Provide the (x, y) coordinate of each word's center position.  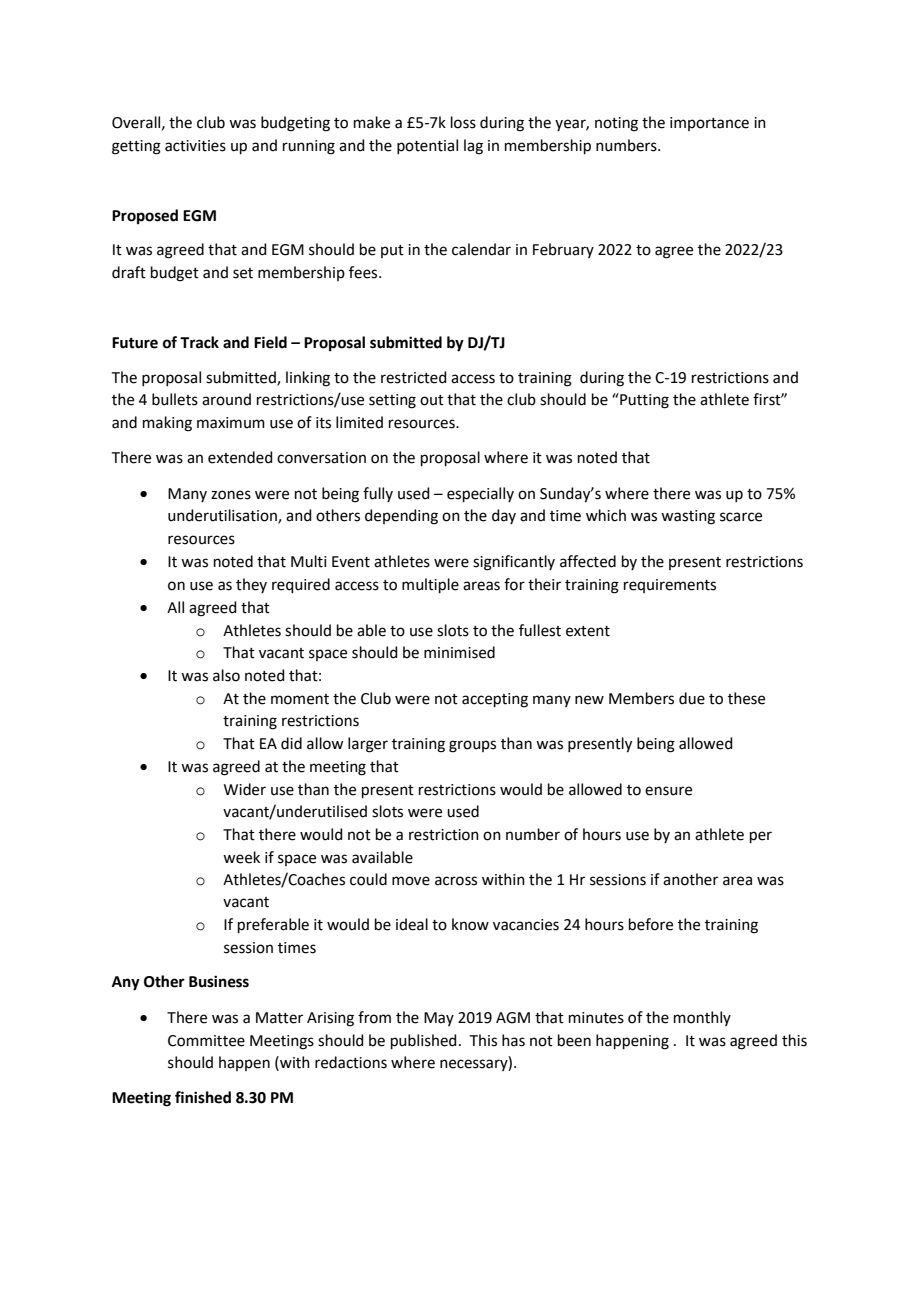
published (424, 1041)
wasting (688, 517)
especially (480, 494)
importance (709, 124)
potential (427, 146)
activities (195, 146)
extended (240, 457)
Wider (245, 789)
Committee (206, 1041)
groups (472, 746)
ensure (668, 791)
